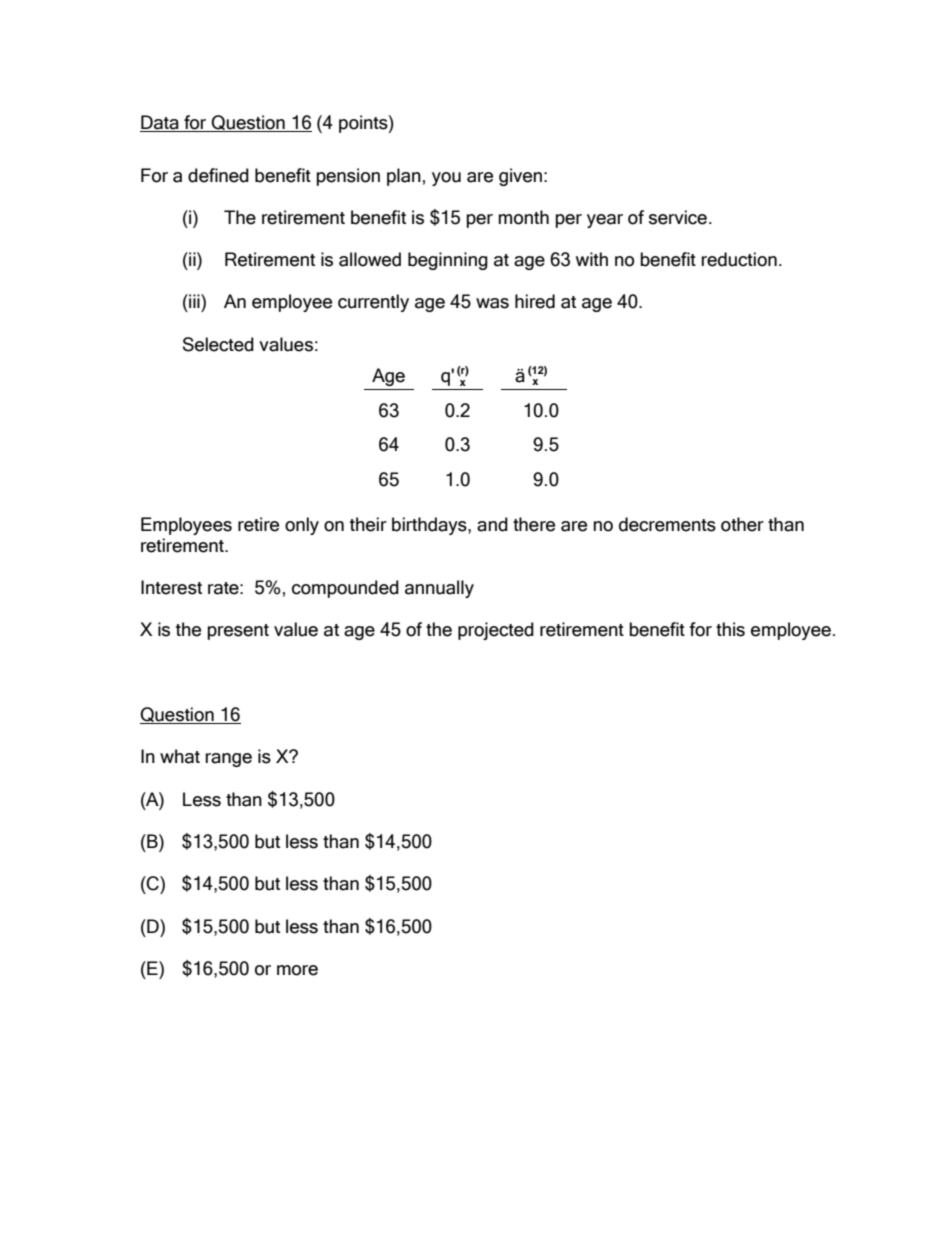 This document has height=1233, width=952. I want to click on you, so click(446, 179).
